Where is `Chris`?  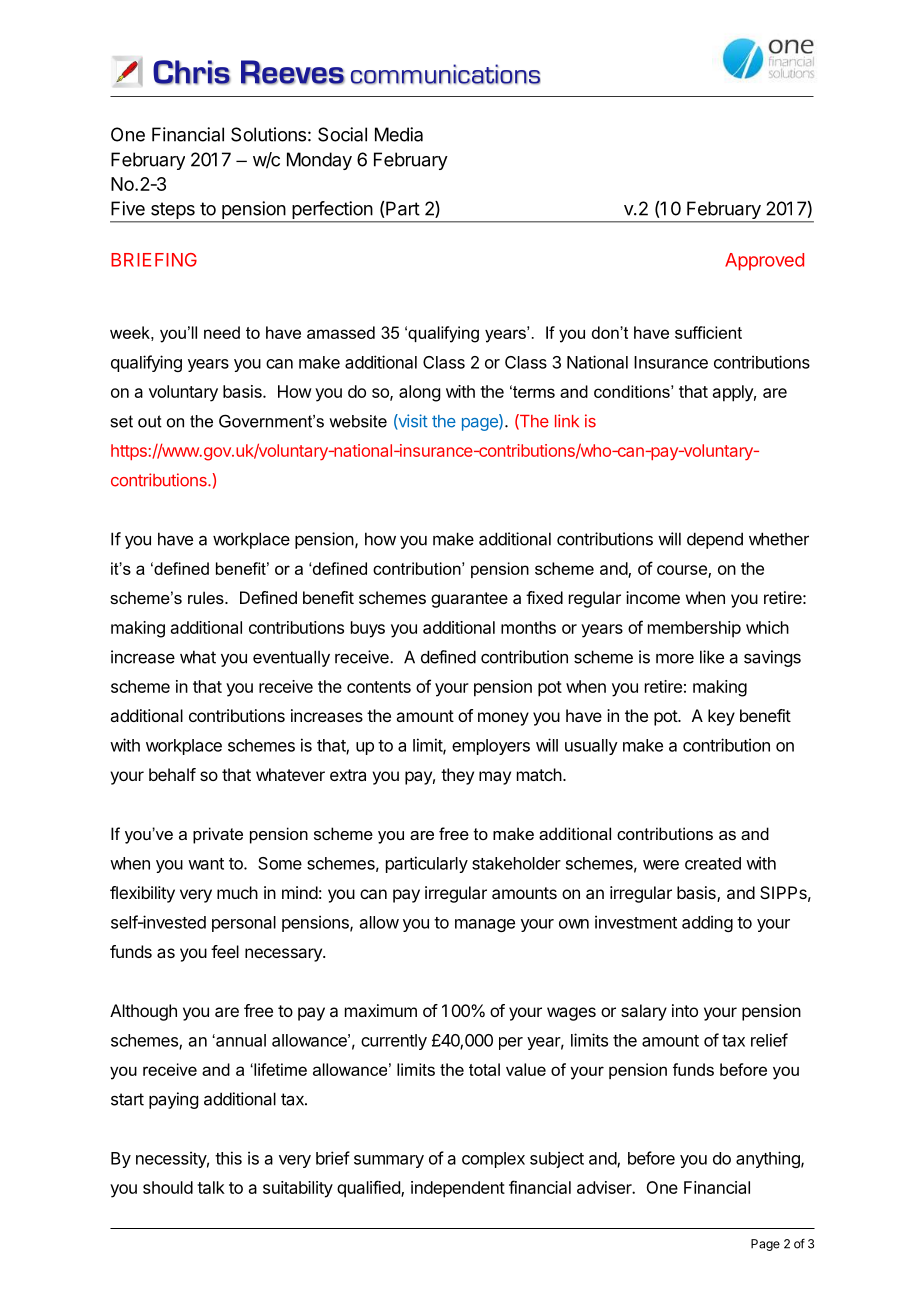 Chris is located at coordinates (192, 72).
